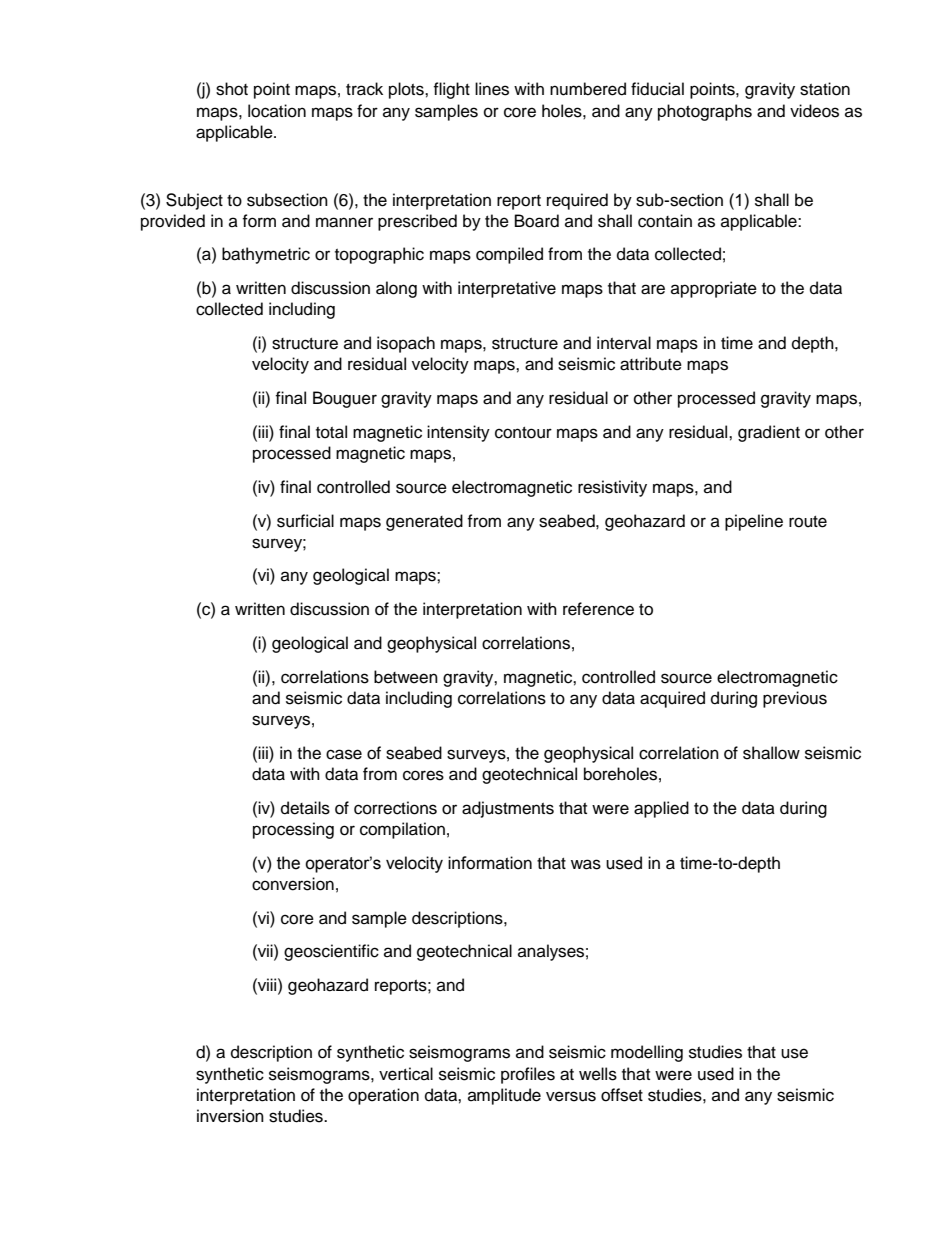  Describe the element at coordinates (504, 1096) in the image. I see `amplitude` at that location.
